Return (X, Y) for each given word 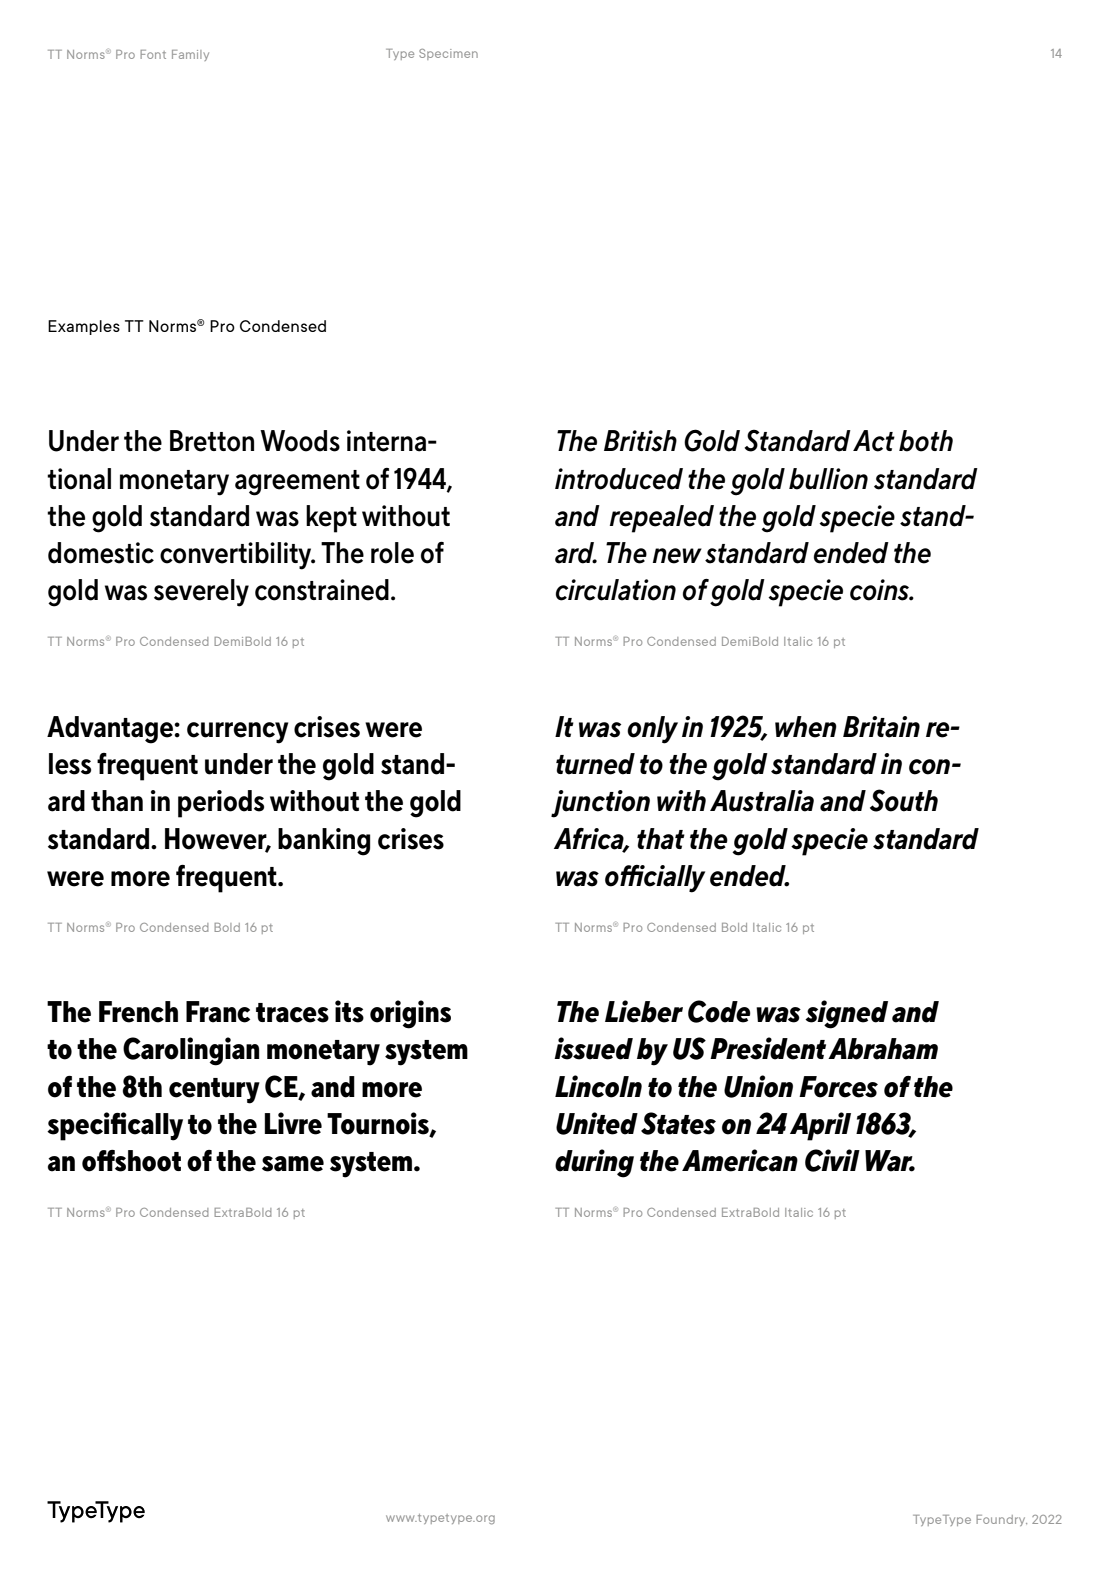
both (926, 441)
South (904, 800)
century (214, 1091)
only (652, 730)
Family (190, 55)
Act (874, 441)
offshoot (131, 1161)
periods (221, 804)
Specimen (448, 54)
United (597, 1123)
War (890, 1161)
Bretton (212, 441)
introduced (619, 479)
